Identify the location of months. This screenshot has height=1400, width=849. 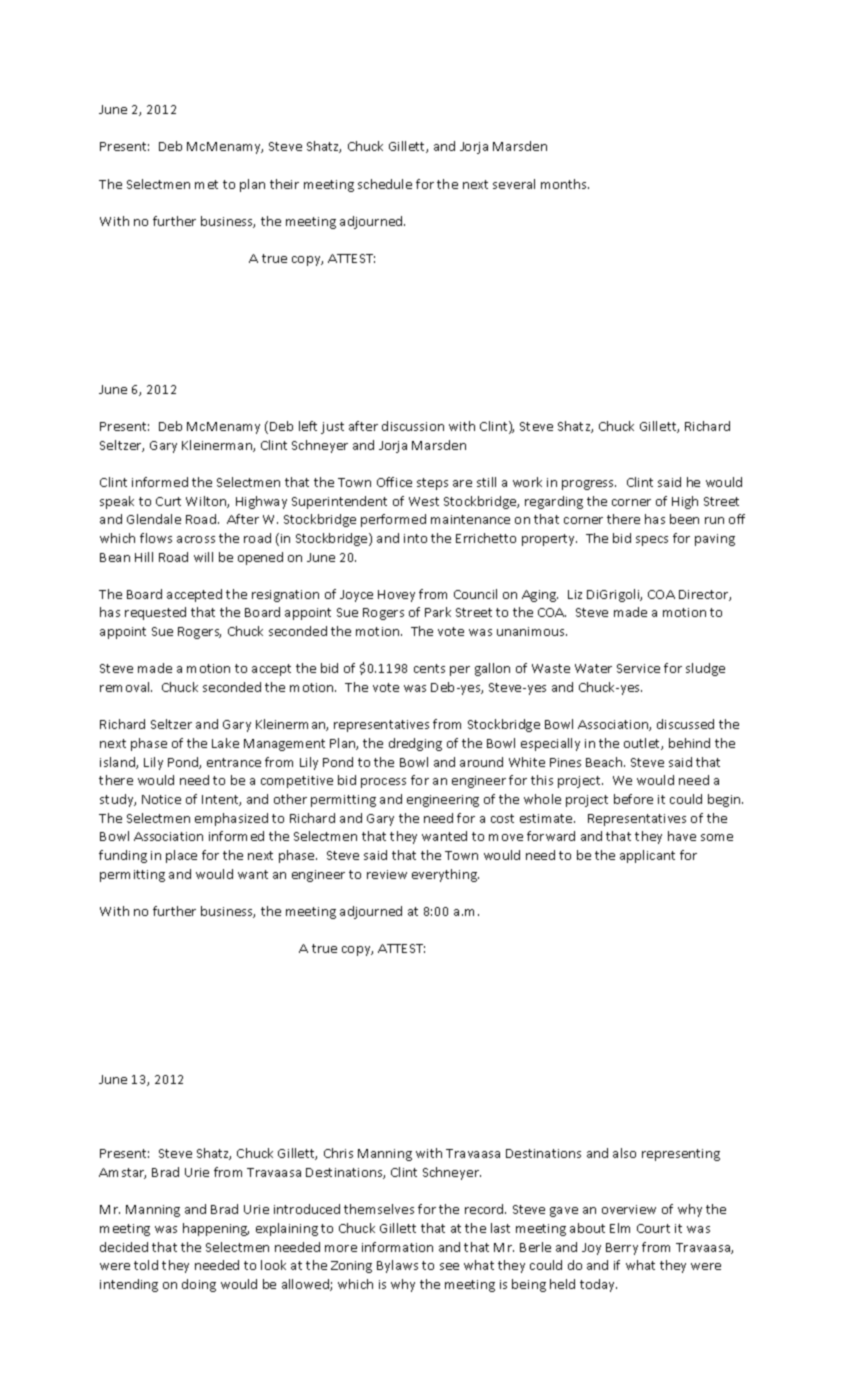
(565, 184).
